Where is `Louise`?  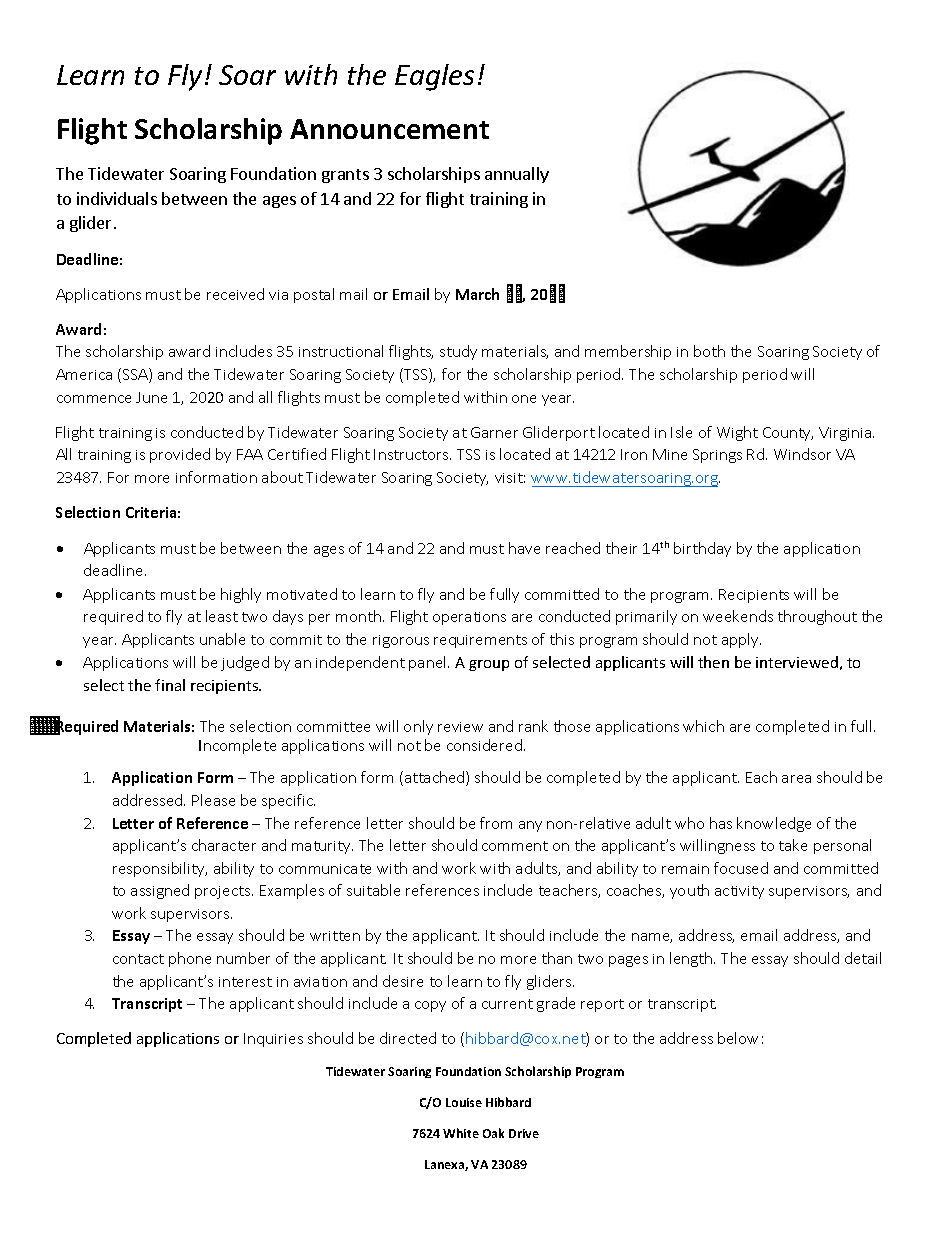 Louise is located at coordinates (464, 1102).
